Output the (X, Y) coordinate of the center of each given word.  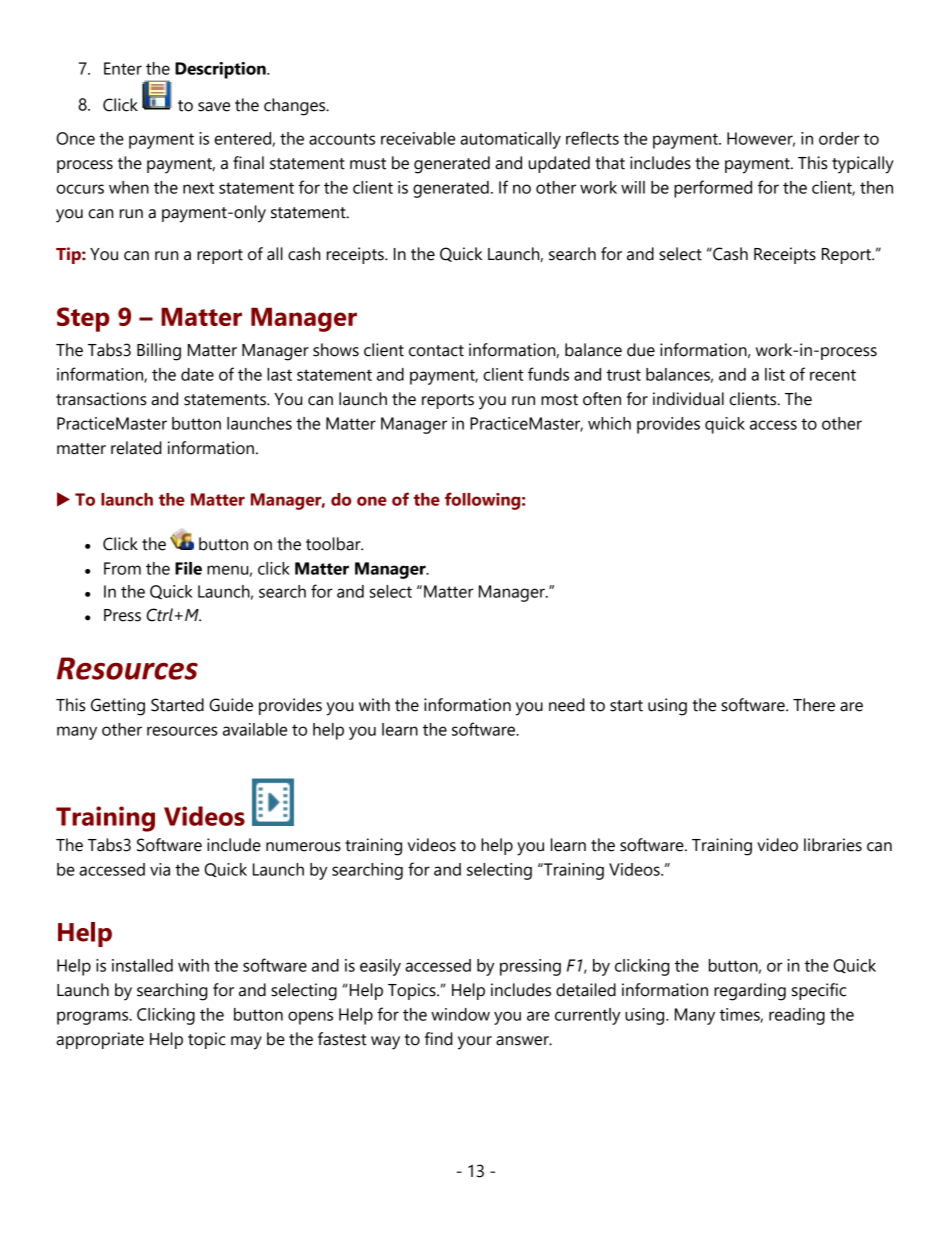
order (839, 138)
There (814, 705)
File (188, 568)
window (460, 1014)
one (372, 501)
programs (94, 1018)
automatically (510, 140)
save (214, 107)
